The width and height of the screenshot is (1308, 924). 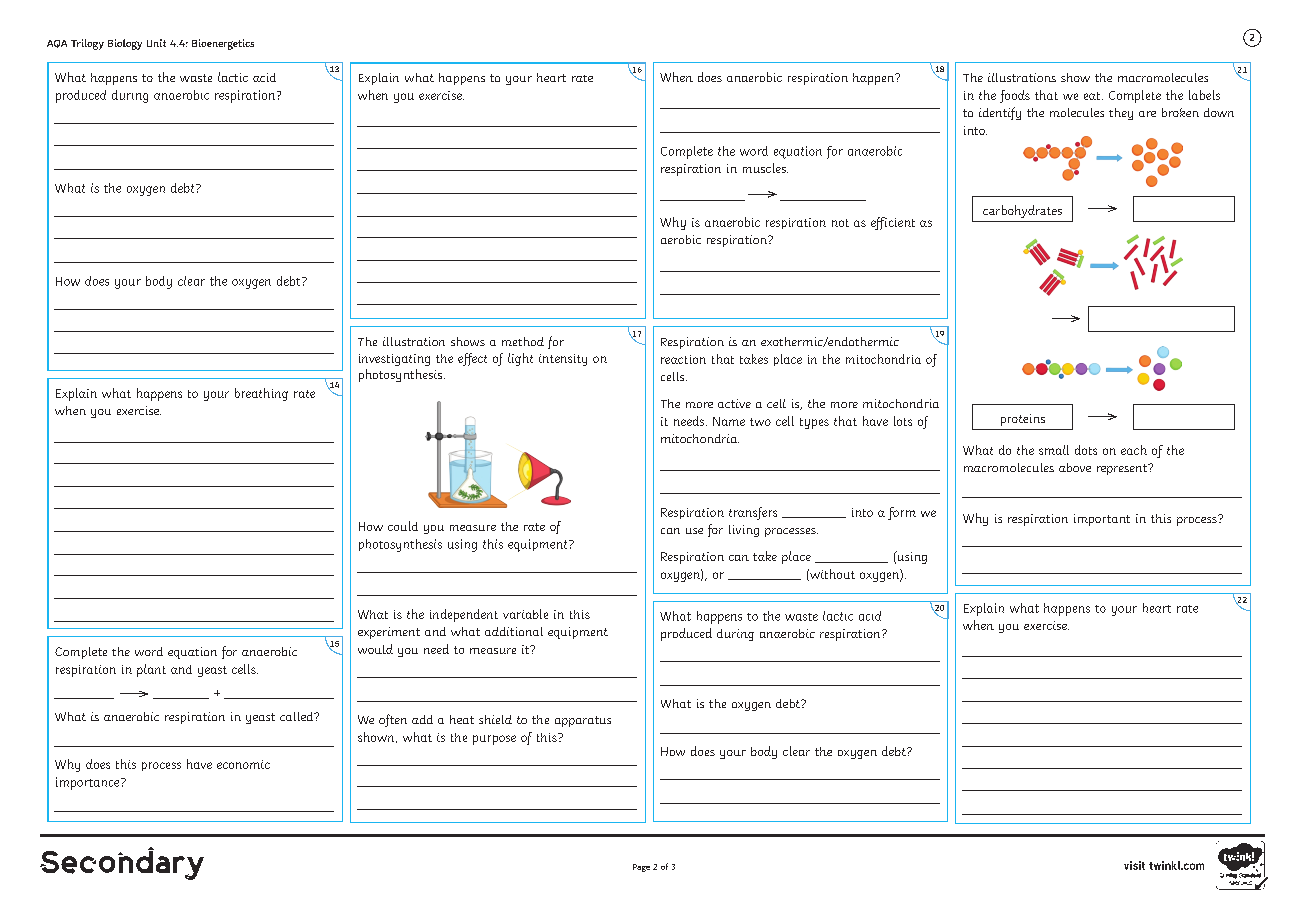 What do you see at coordinates (641, 868) in the screenshot?
I see `Page` at bounding box center [641, 868].
